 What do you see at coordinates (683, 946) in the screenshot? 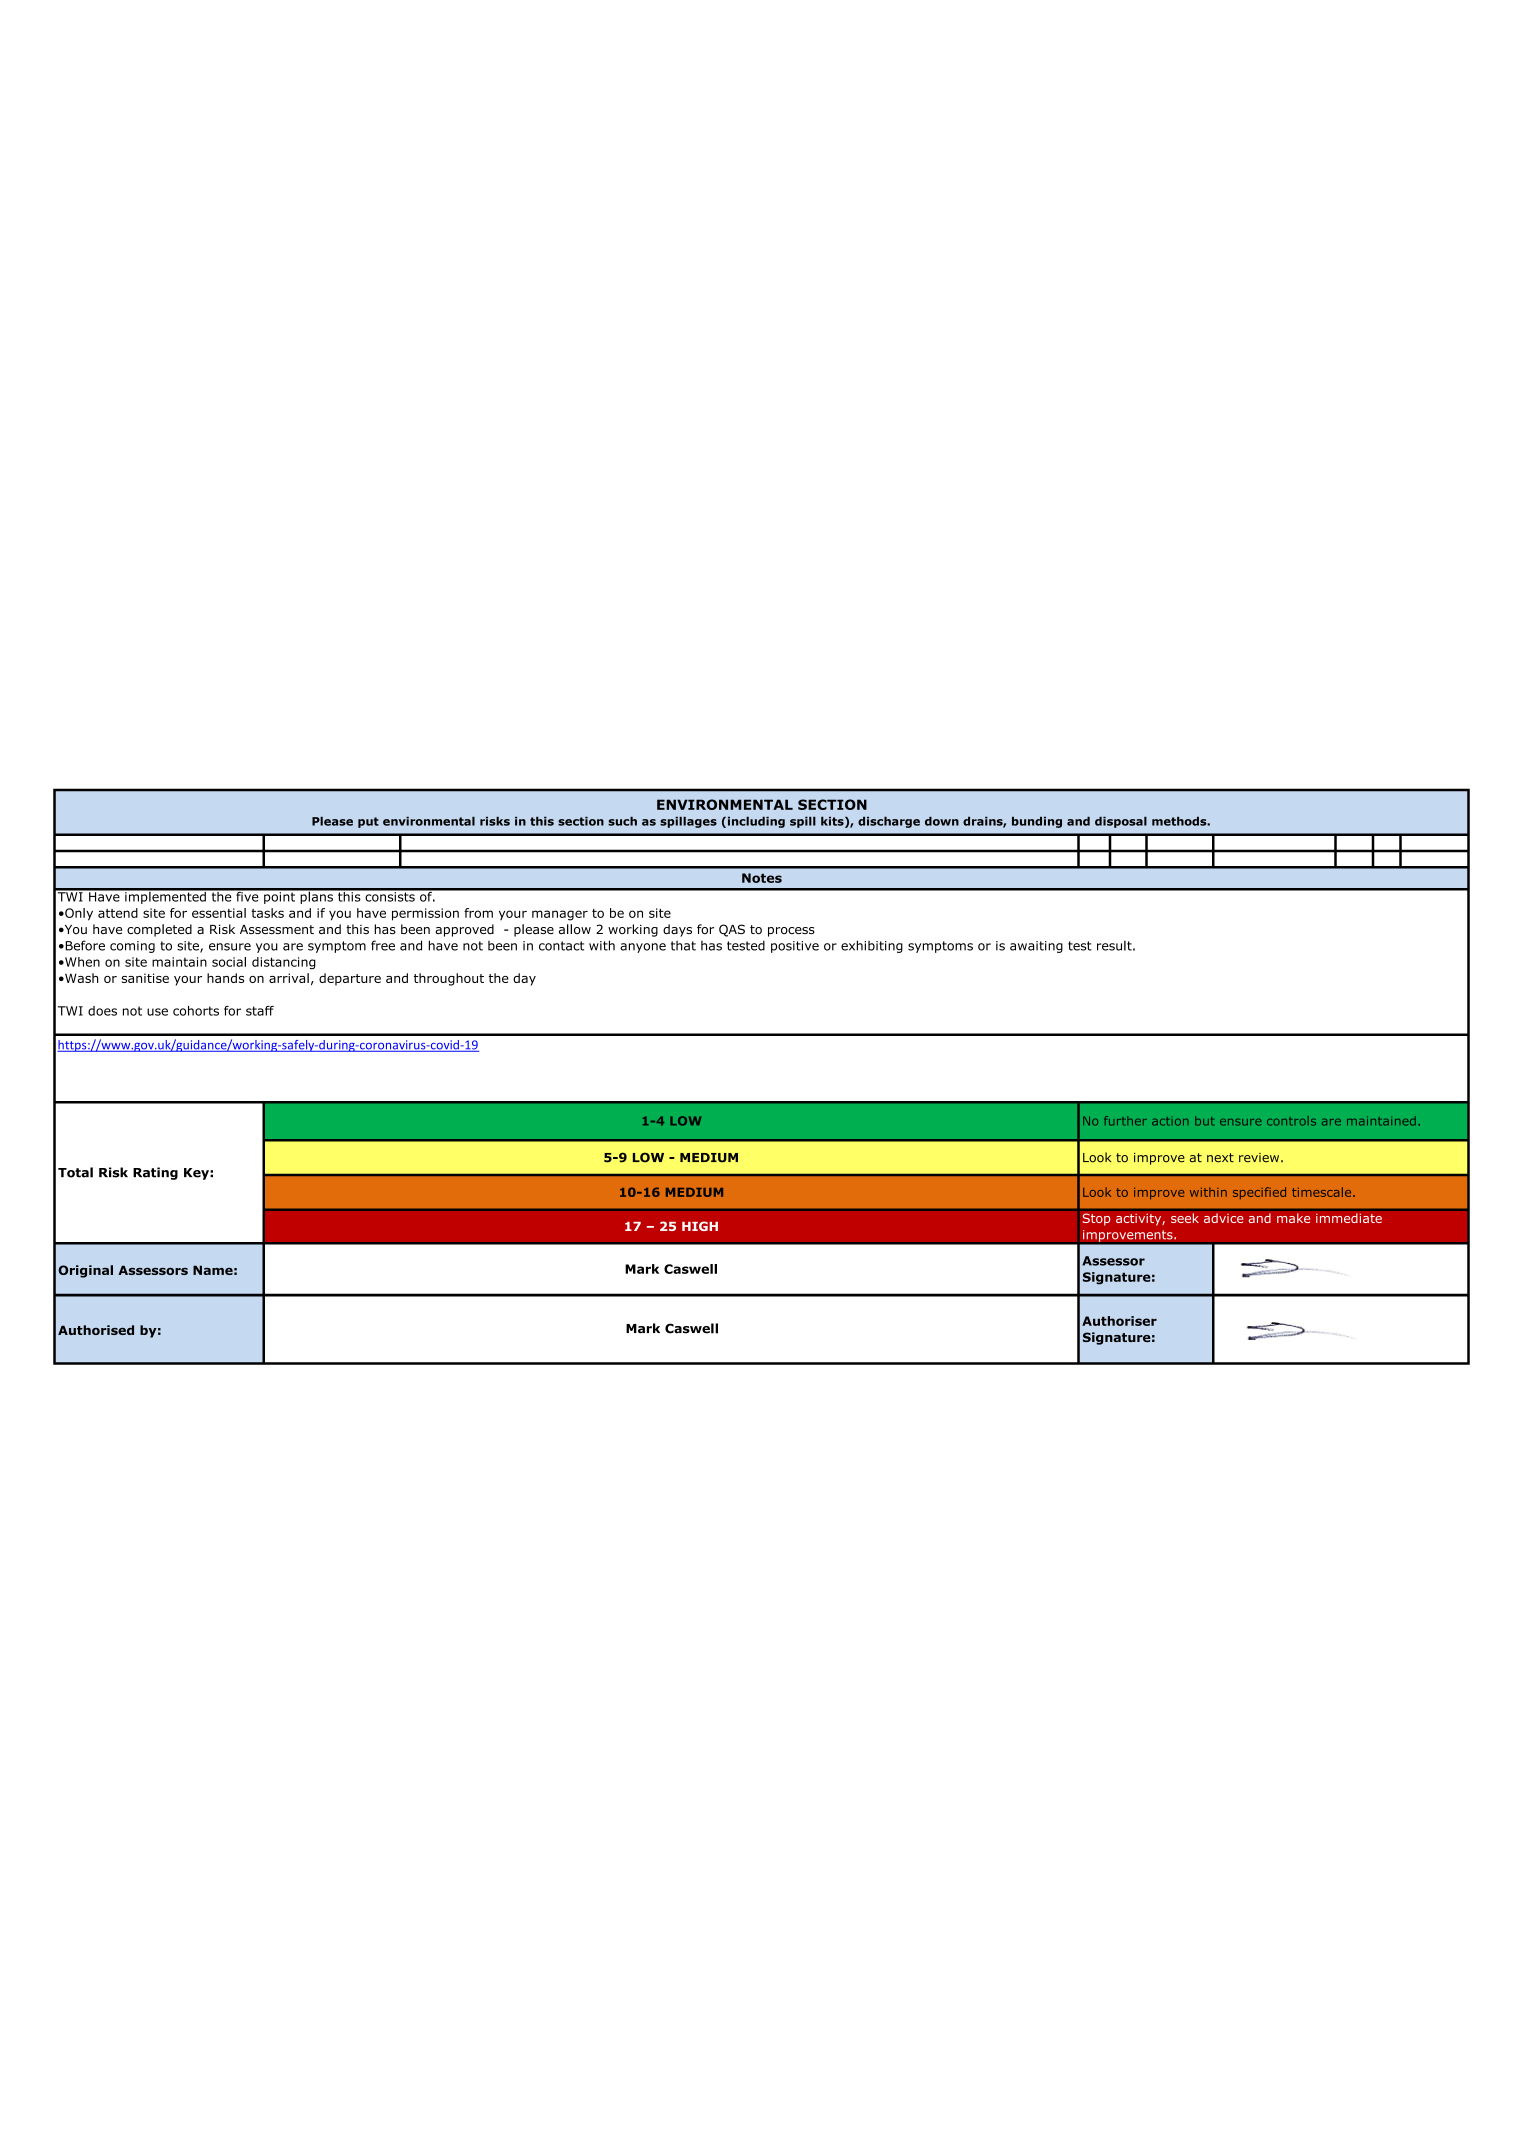
I see `that` at bounding box center [683, 946].
